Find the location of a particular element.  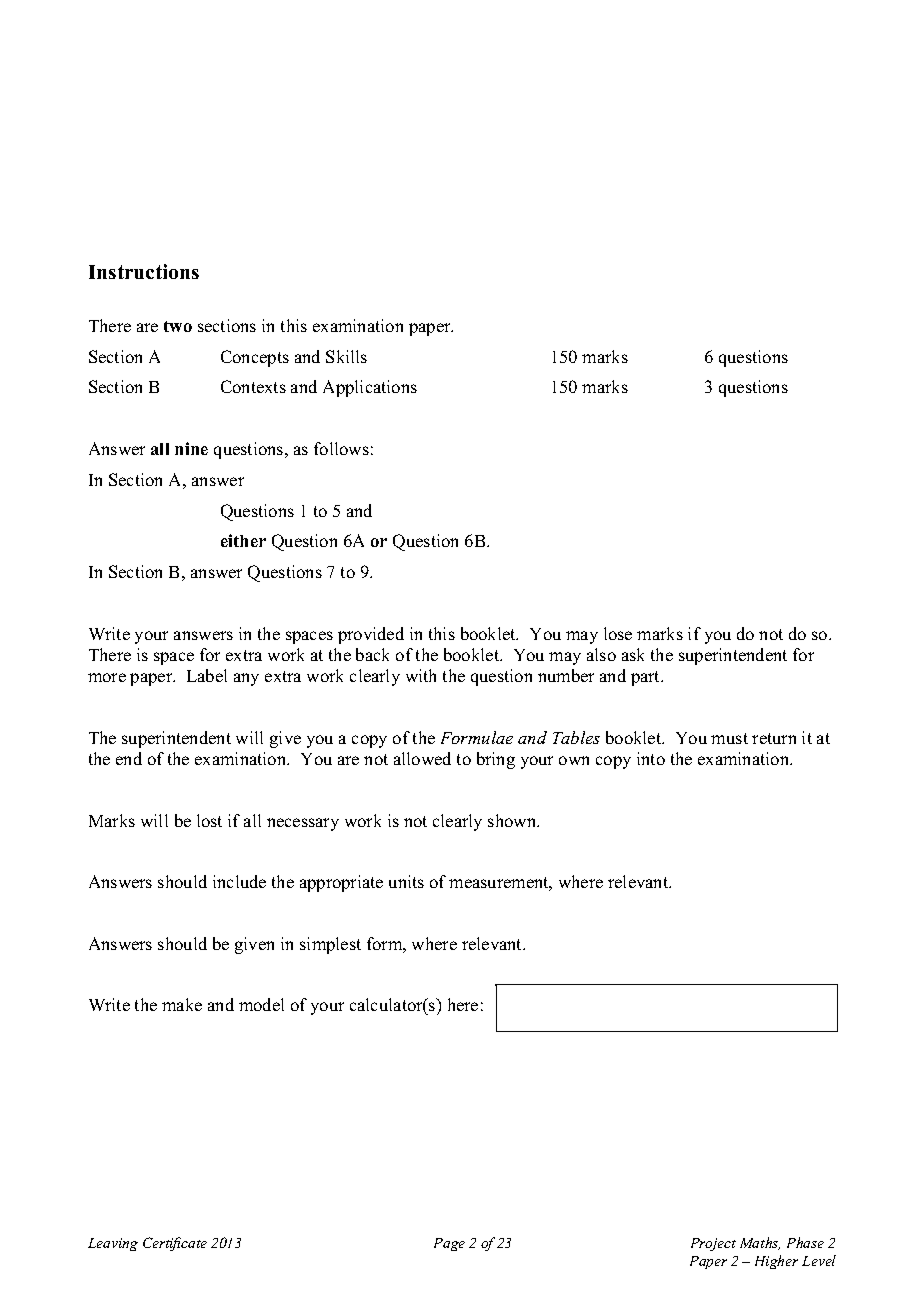

Page is located at coordinates (449, 1244).
